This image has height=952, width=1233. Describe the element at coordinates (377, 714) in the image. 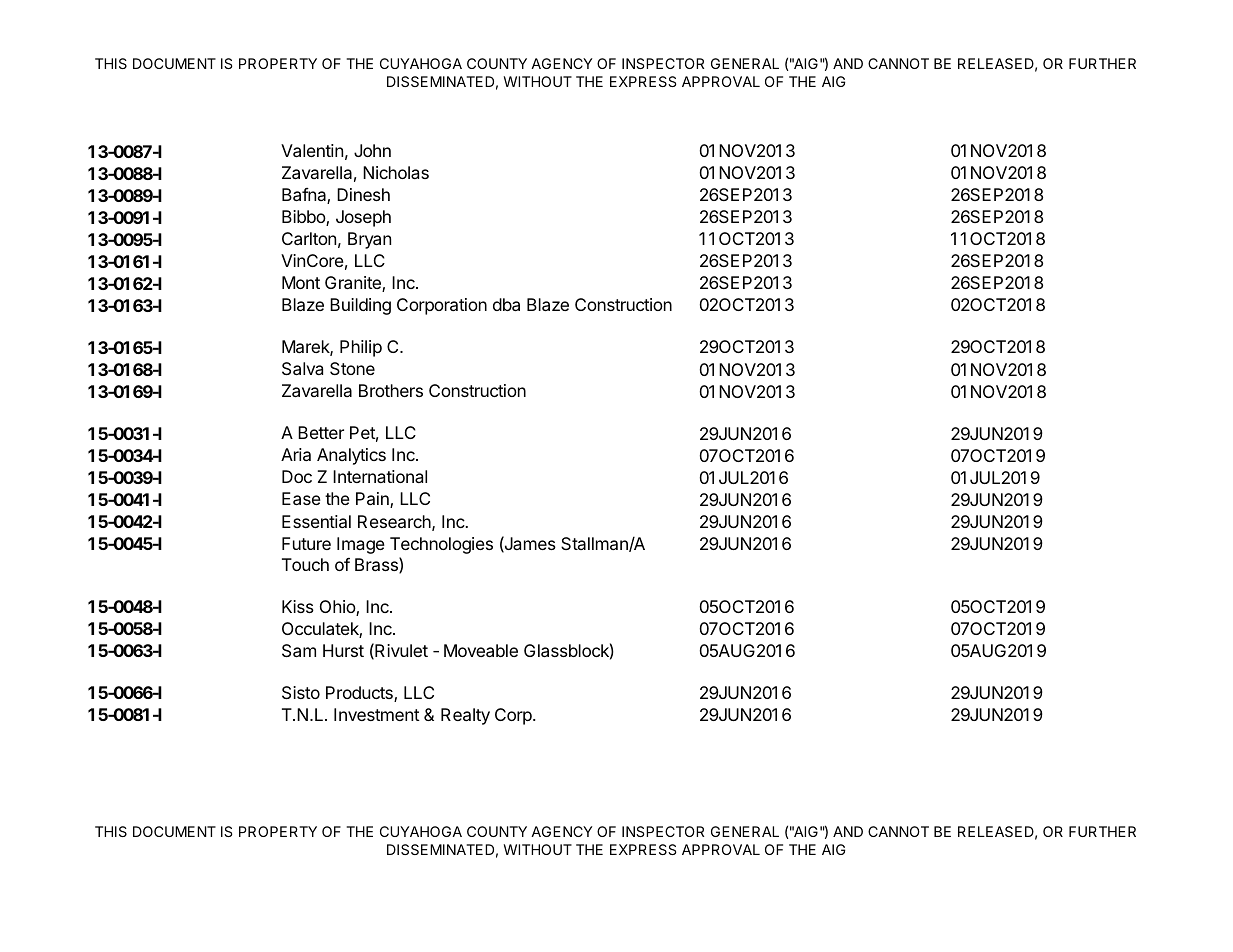

I see `Investment` at that location.
